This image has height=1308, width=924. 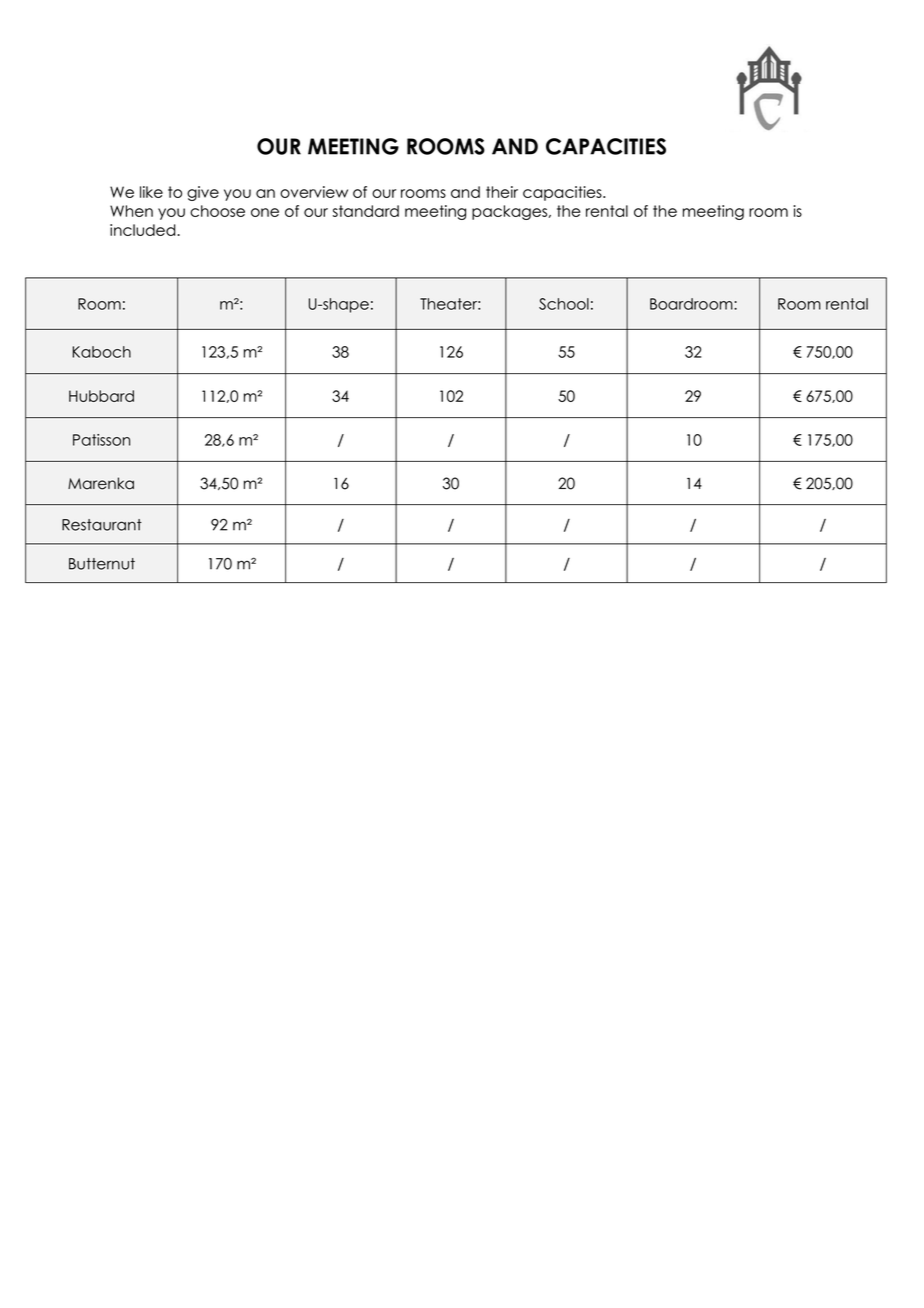 I want to click on packages, so click(x=511, y=212).
